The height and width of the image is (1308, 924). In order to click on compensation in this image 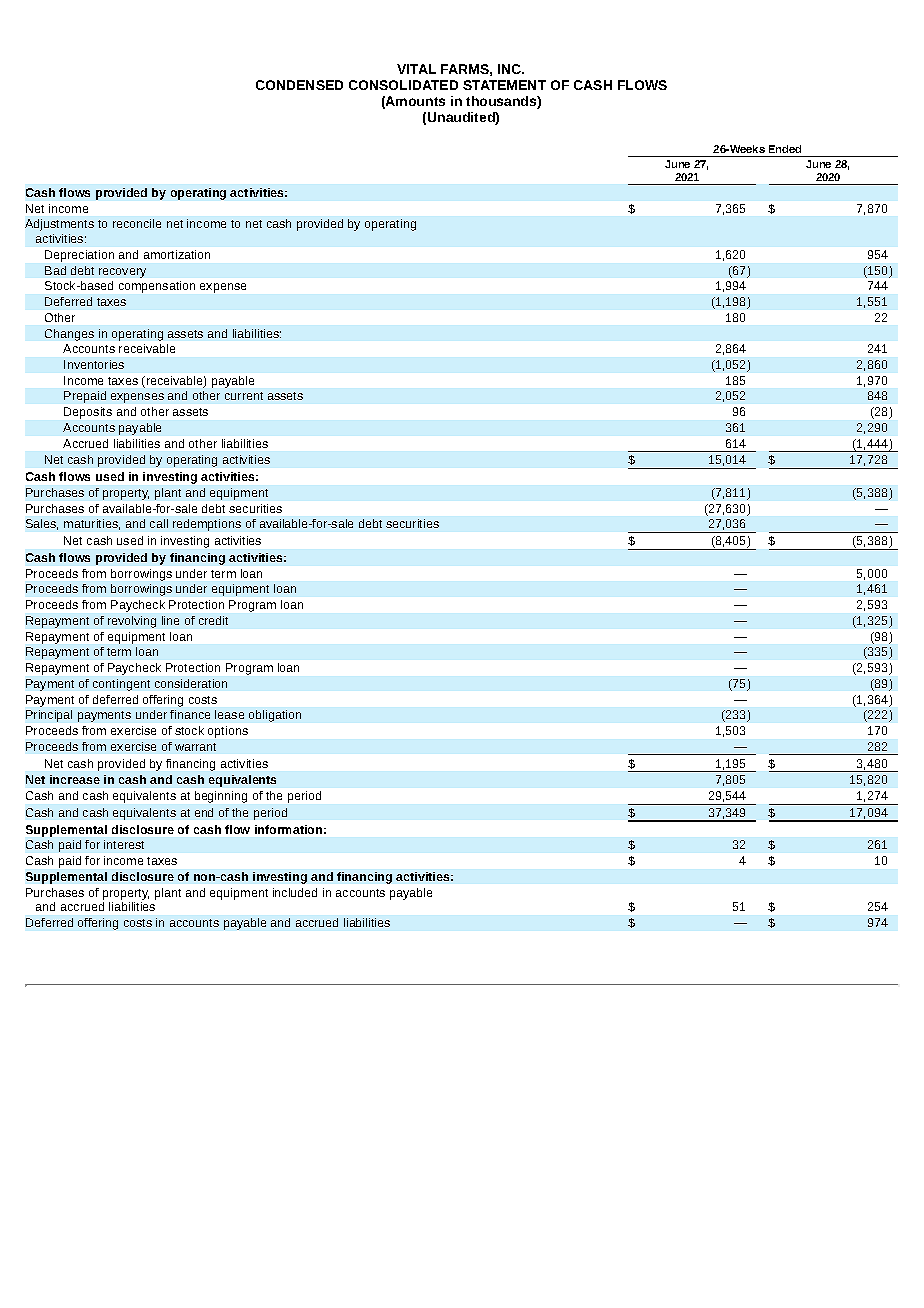, I will do `click(157, 287)`.
